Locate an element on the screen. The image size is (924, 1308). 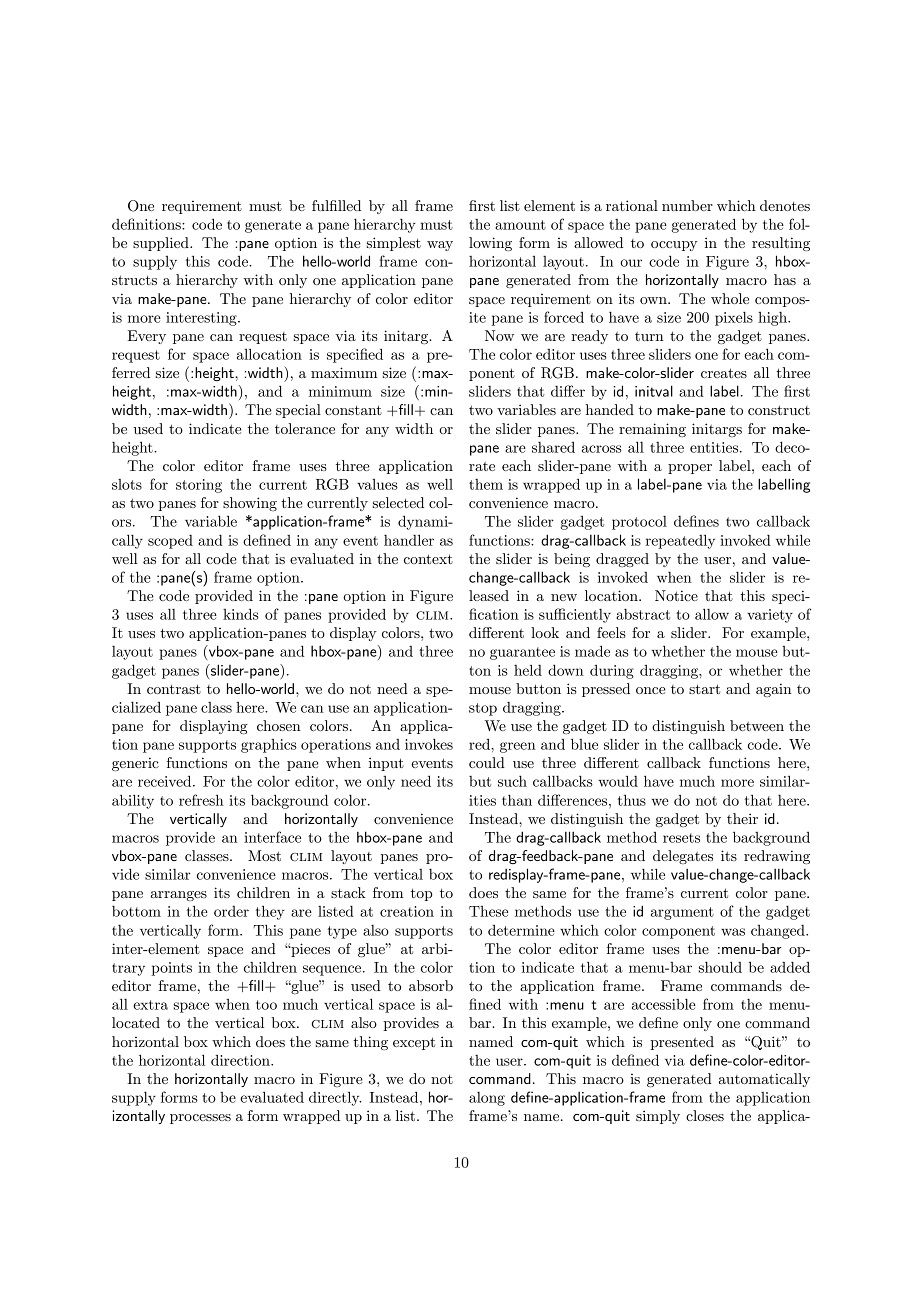
constant is located at coordinates (353, 410).
